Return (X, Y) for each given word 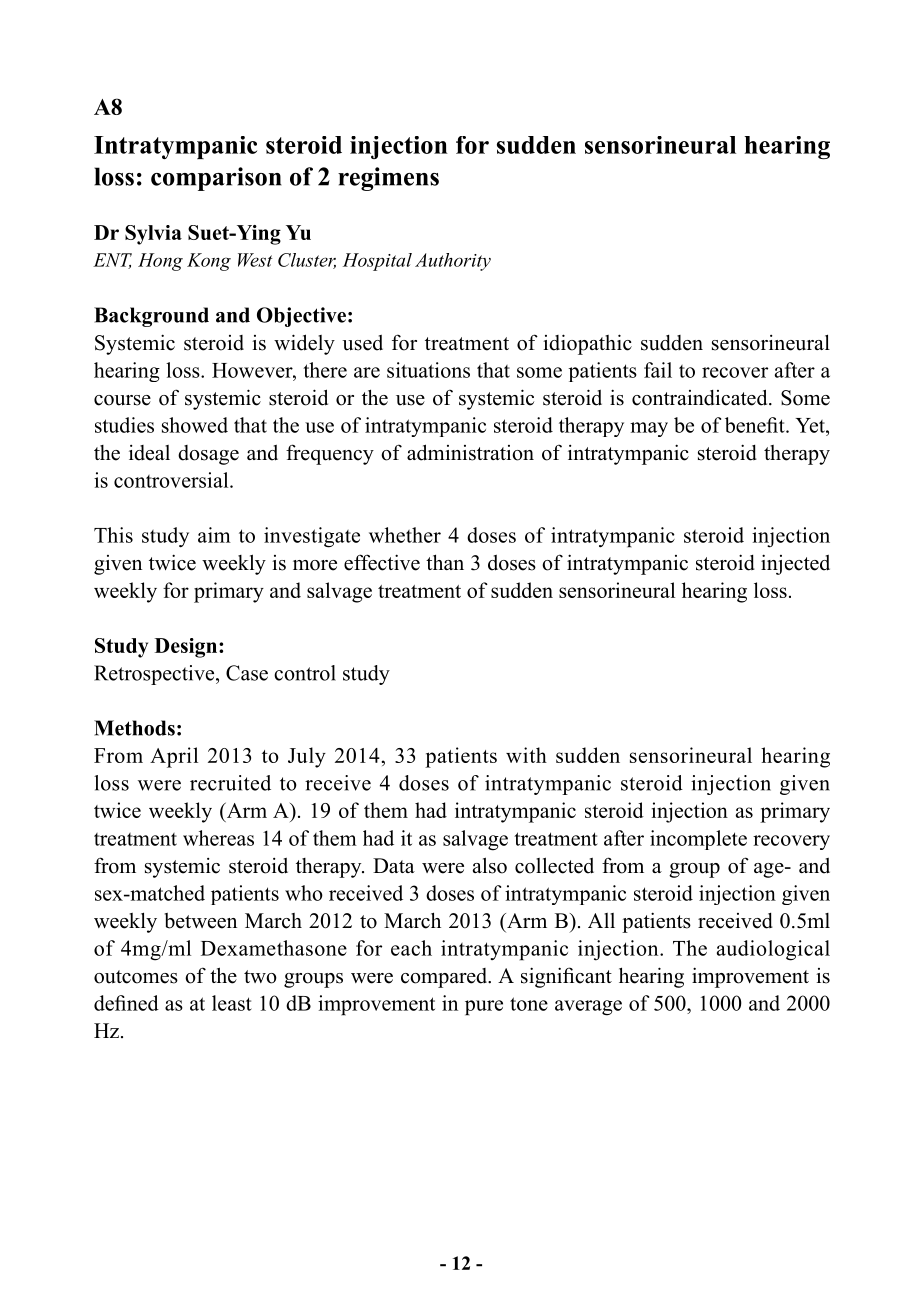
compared (445, 978)
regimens (388, 179)
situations (428, 370)
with (526, 755)
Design (187, 648)
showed (195, 425)
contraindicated (701, 397)
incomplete (698, 840)
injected (795, 564)
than (445, 562)
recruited (230, 783)
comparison (216, 179)
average (588, 1008)
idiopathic (587, 344)
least (232, 1003)
